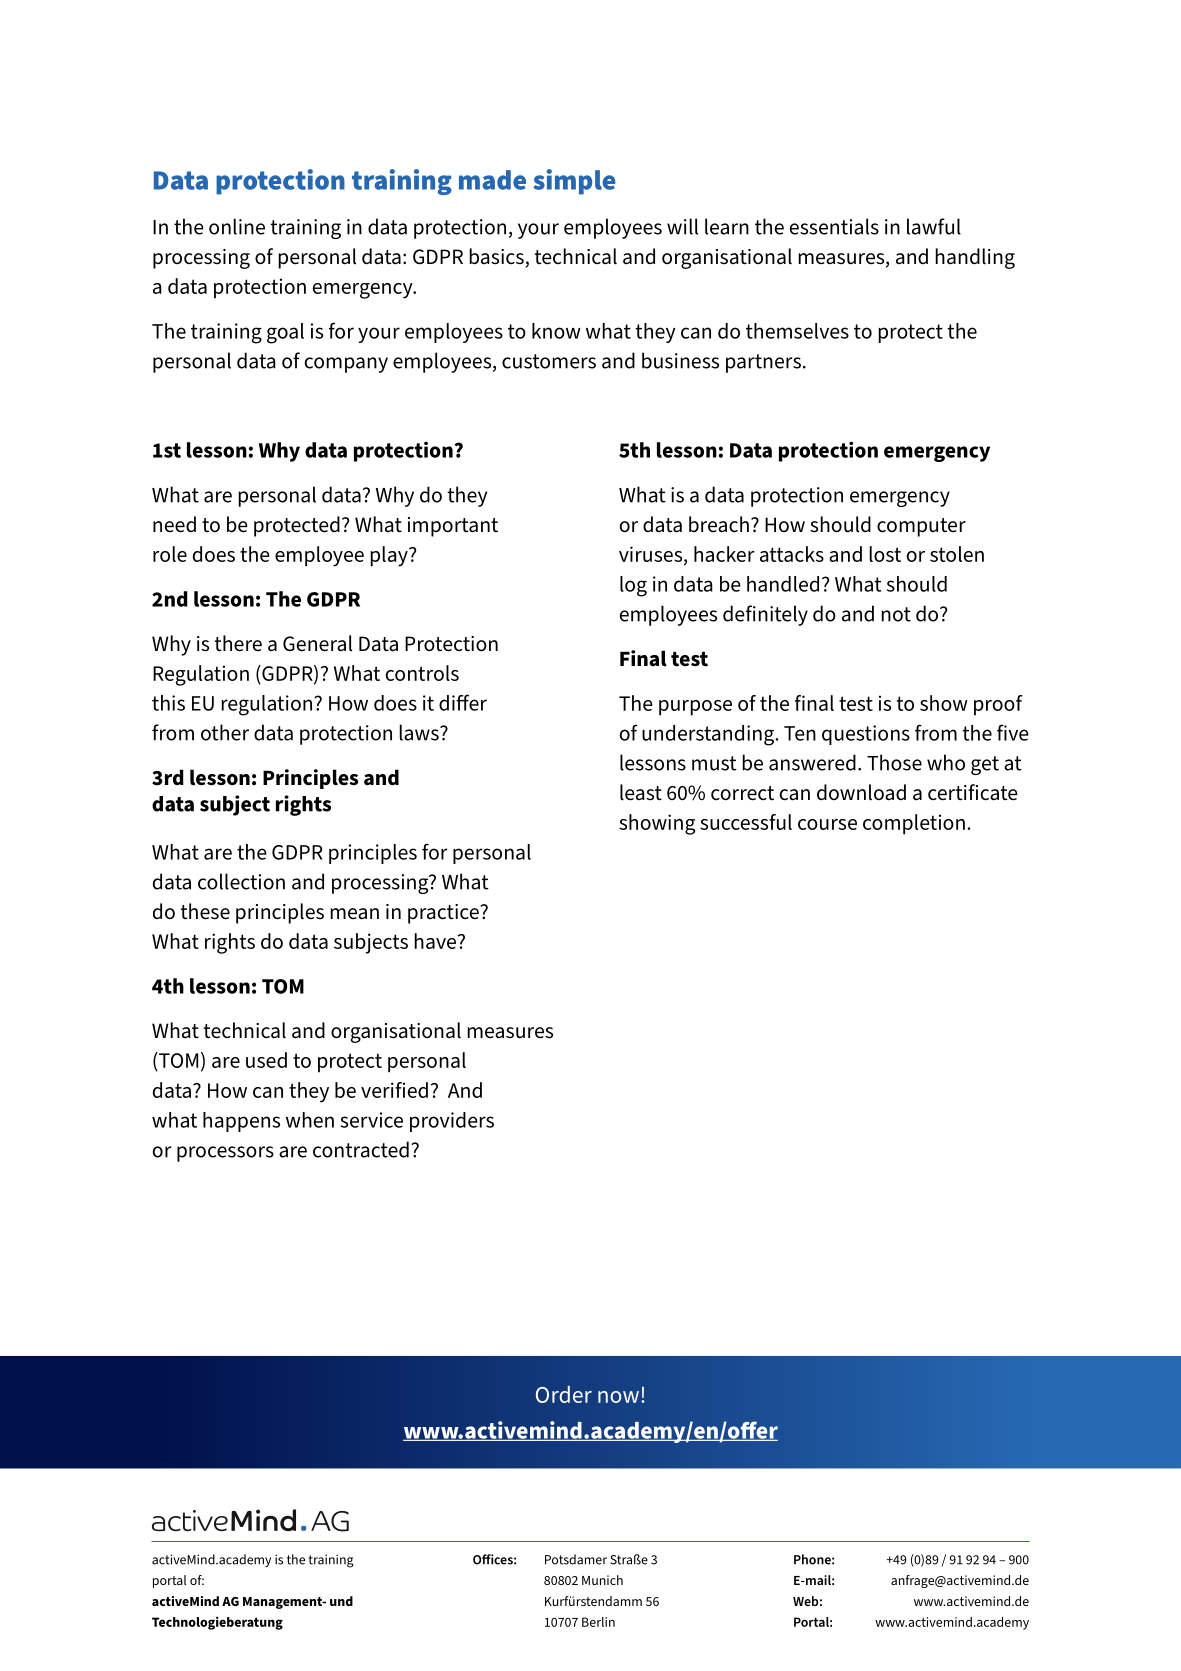 The height and width of the screenshot is (1671, 1181). I want to click on online, so click(237, 226).
